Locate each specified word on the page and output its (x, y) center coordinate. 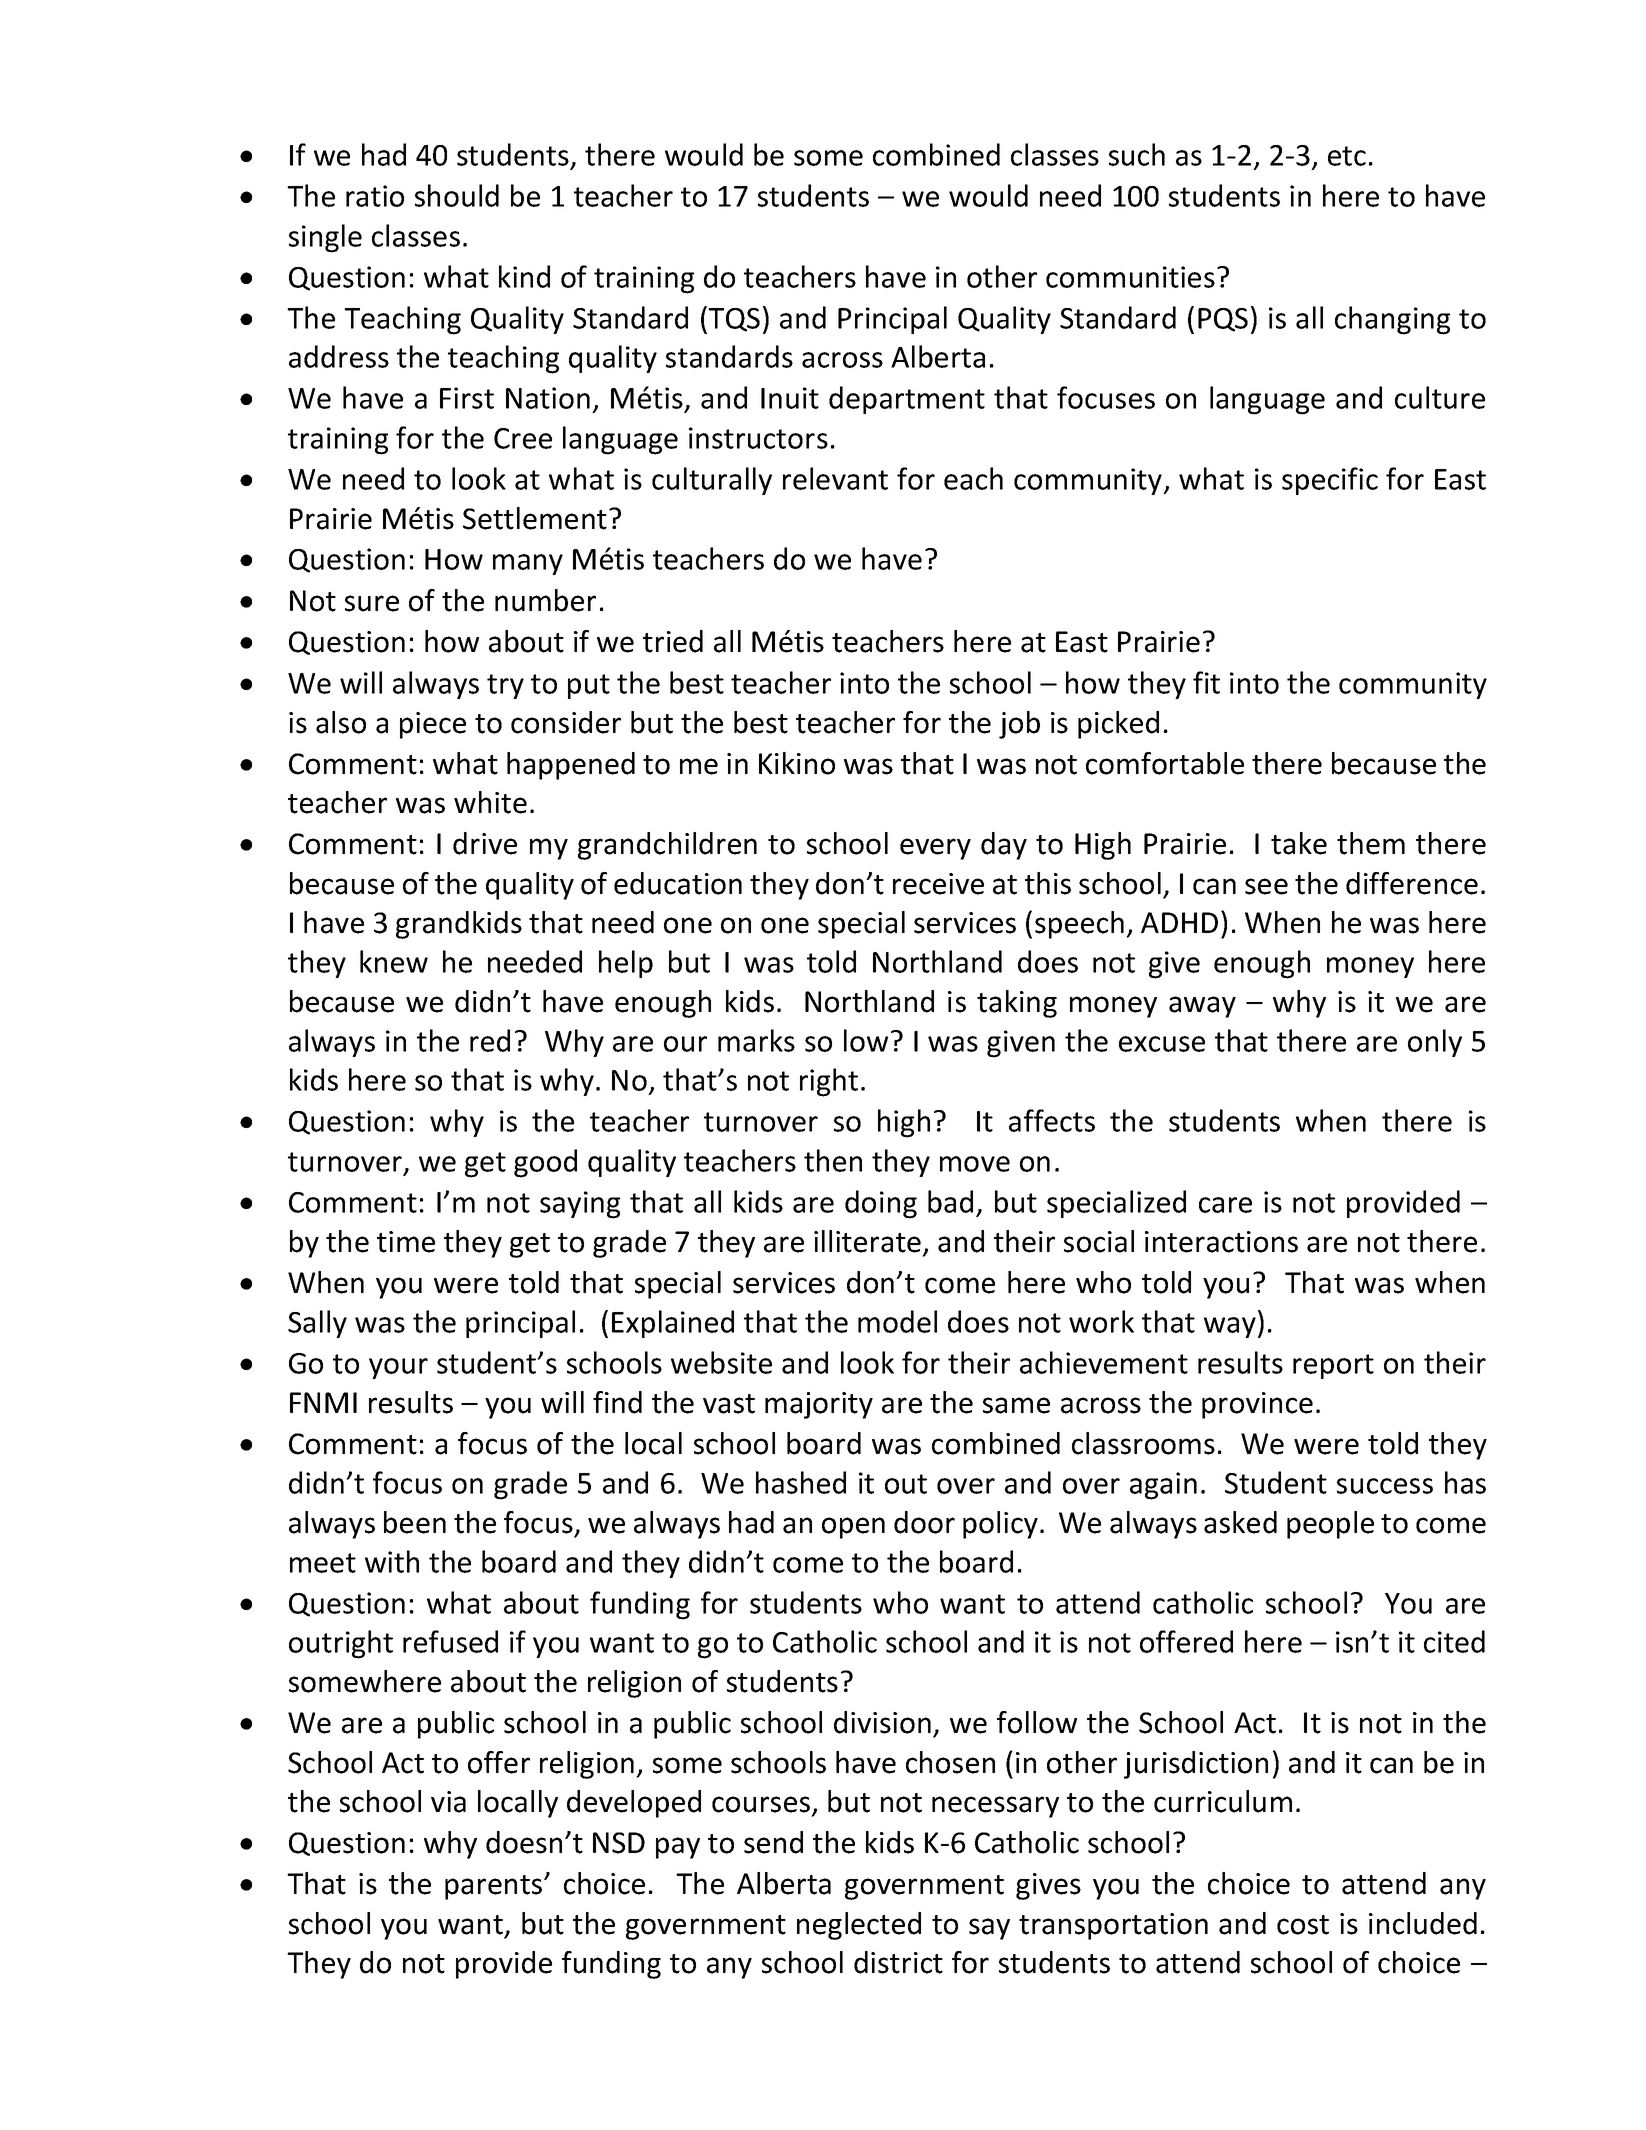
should (457, 195)
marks (756, 1040)
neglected (859, 1926)
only (1435, 1043)
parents (495, 1887)
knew (394, 961)
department (907, 400)
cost (1303, 1925)
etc (1347, 156)
